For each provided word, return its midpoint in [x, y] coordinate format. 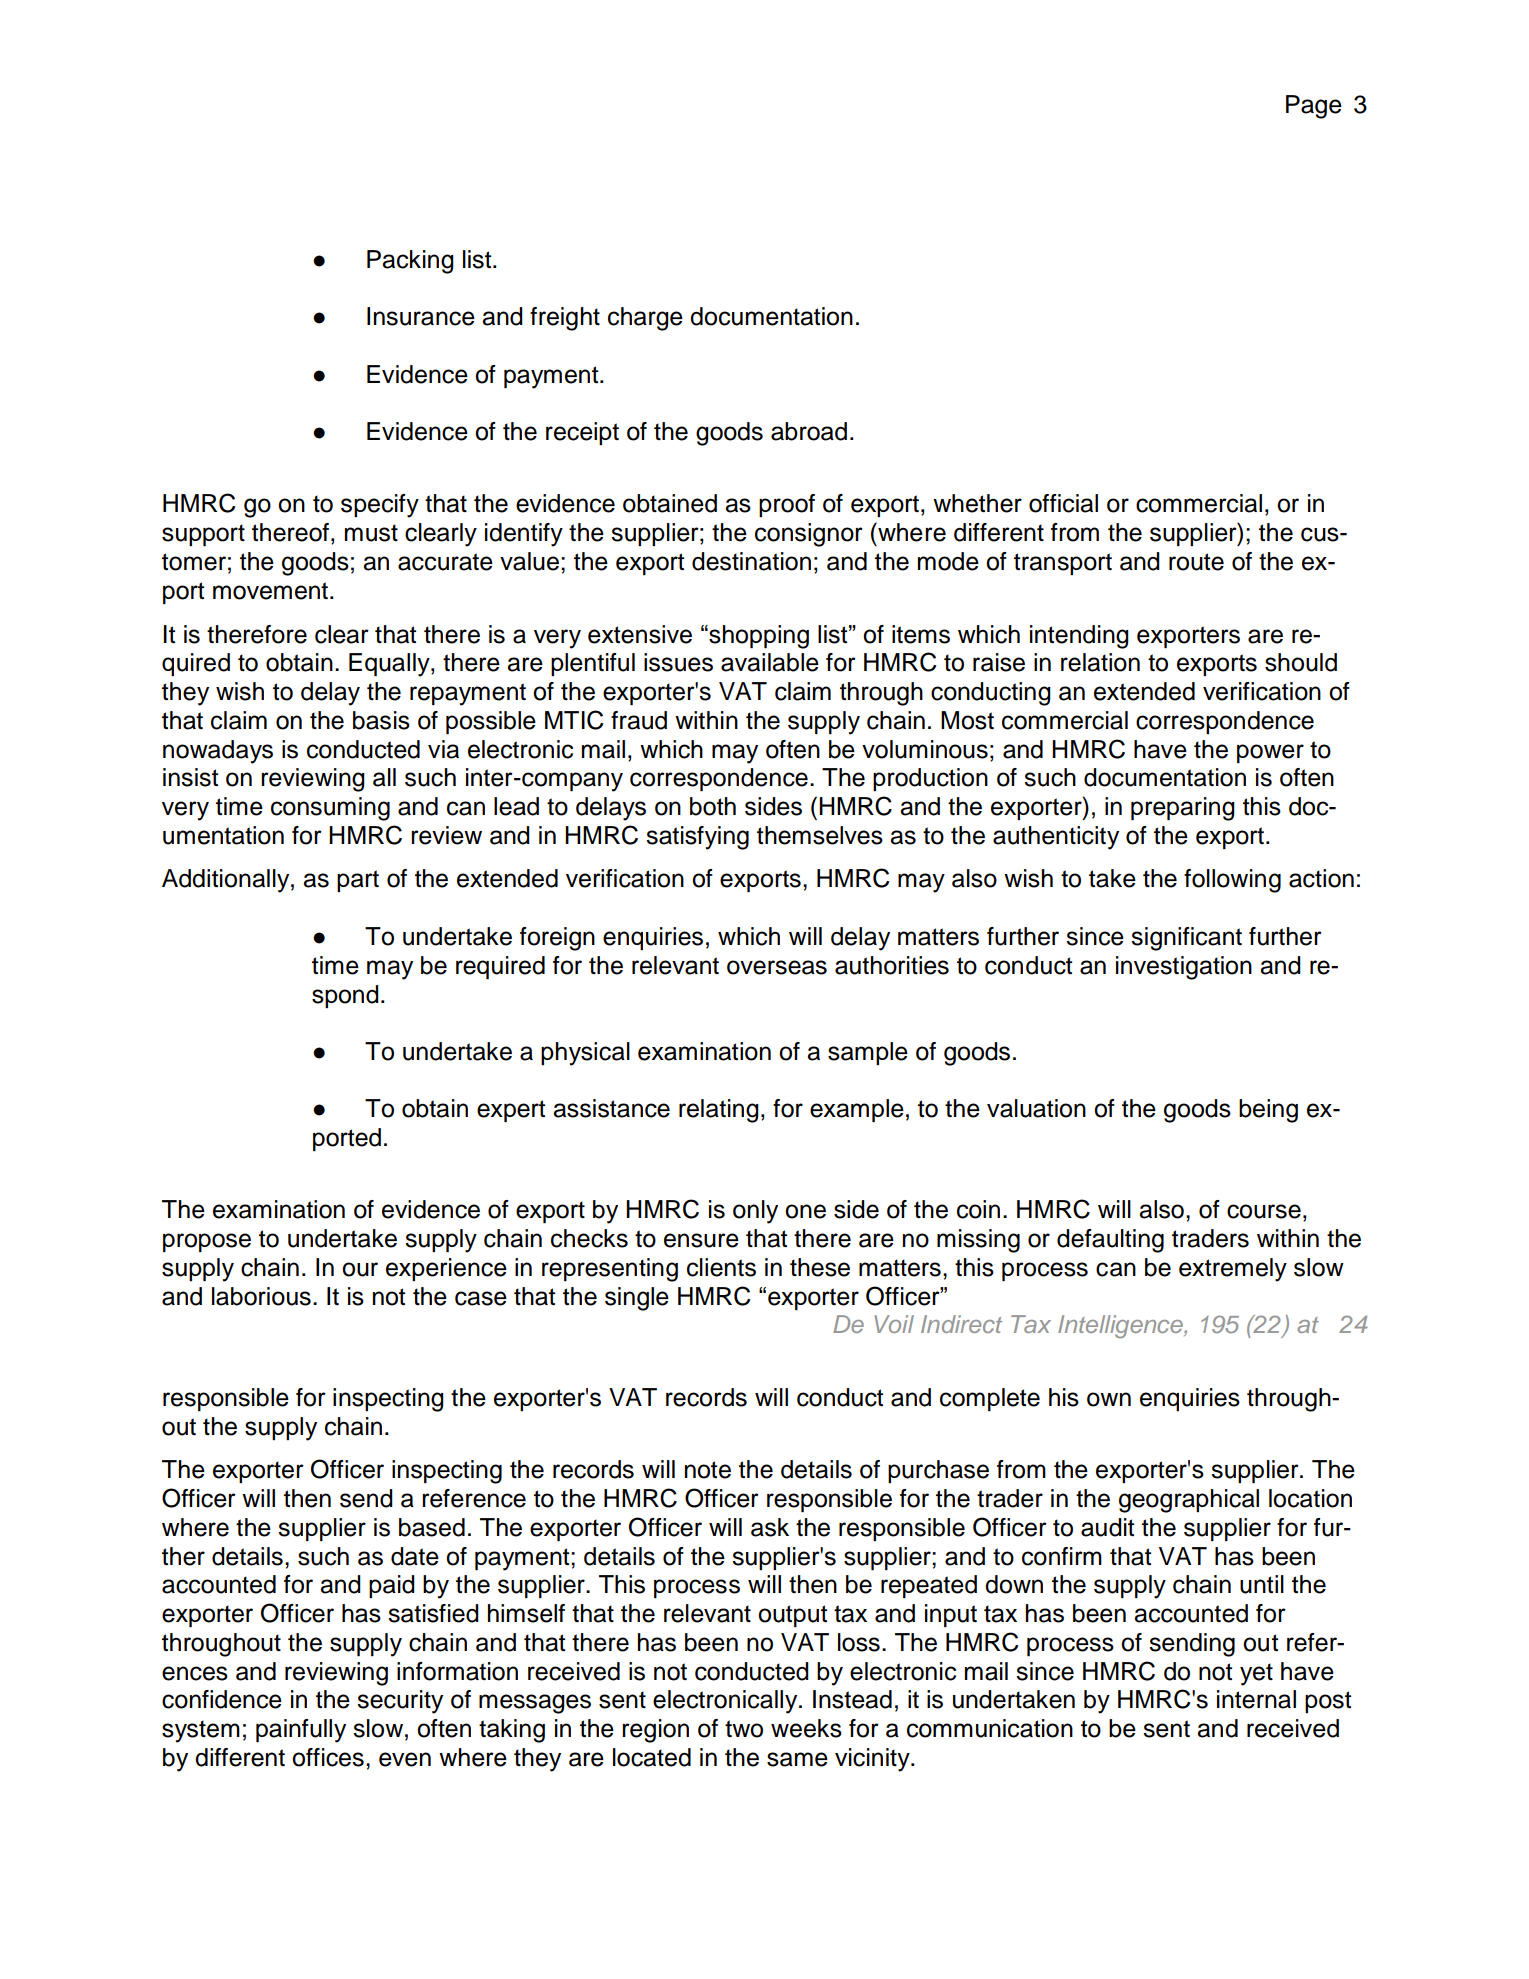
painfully [301, 1731]
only [755, 1212]
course [1264, 1211]
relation [1100, 662]
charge [645, 319]
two [744, 1729]
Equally [390, 665]
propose [207, 1242]
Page [1314, 107]
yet [1256, 1674]
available [770, 662]
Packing [410, 262]
